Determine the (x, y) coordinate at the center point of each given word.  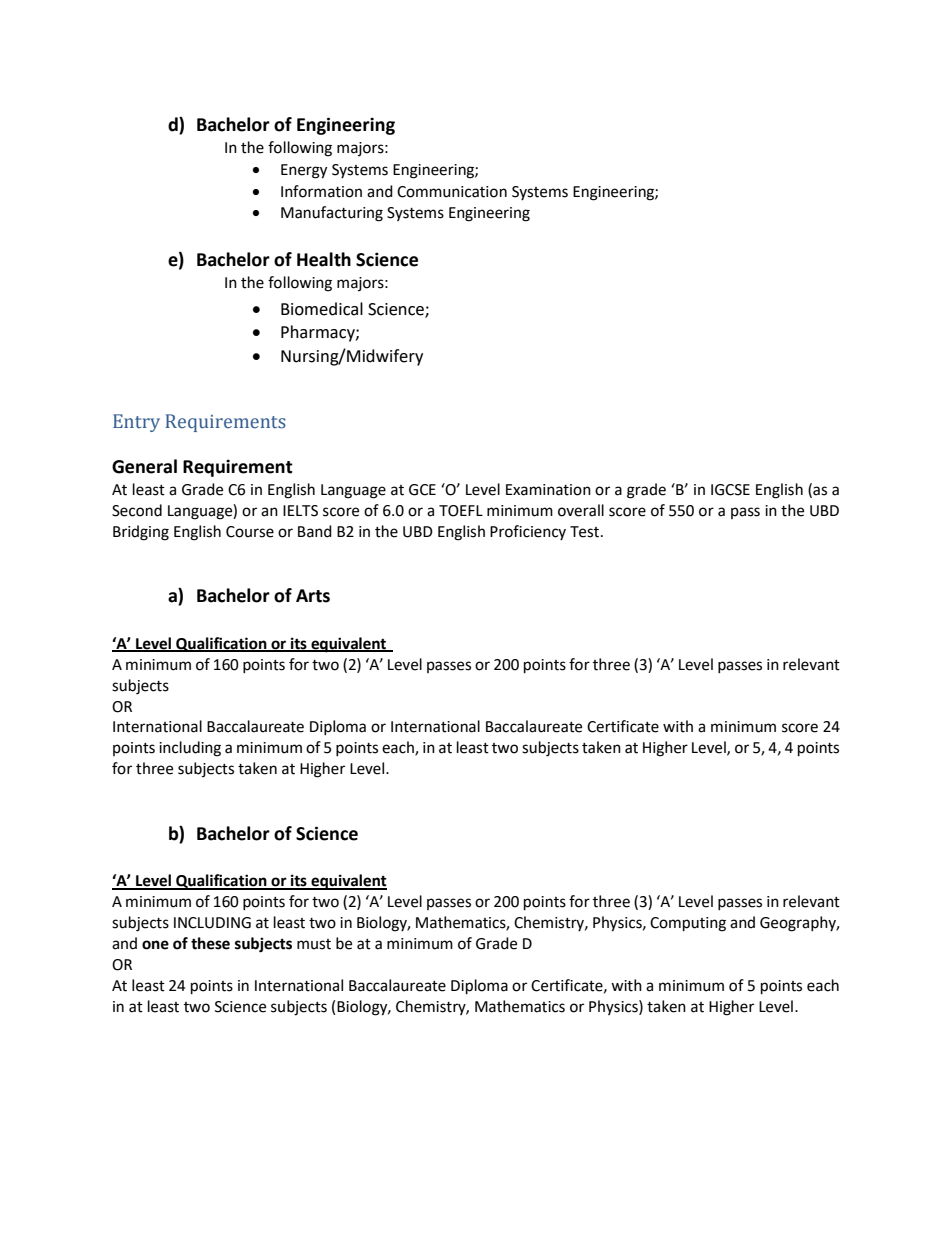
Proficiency (528, 532)
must (314, 944)
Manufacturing (332, 214)
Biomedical (322, 309)
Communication (452, 192)
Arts (313, 596)
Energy (304, 171)
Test (586, 532)
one (155, 945)
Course (250, 532)
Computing (688, 924)
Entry (136, 423)
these (210, 943)
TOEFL (461, 511)
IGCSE (730, 490)
